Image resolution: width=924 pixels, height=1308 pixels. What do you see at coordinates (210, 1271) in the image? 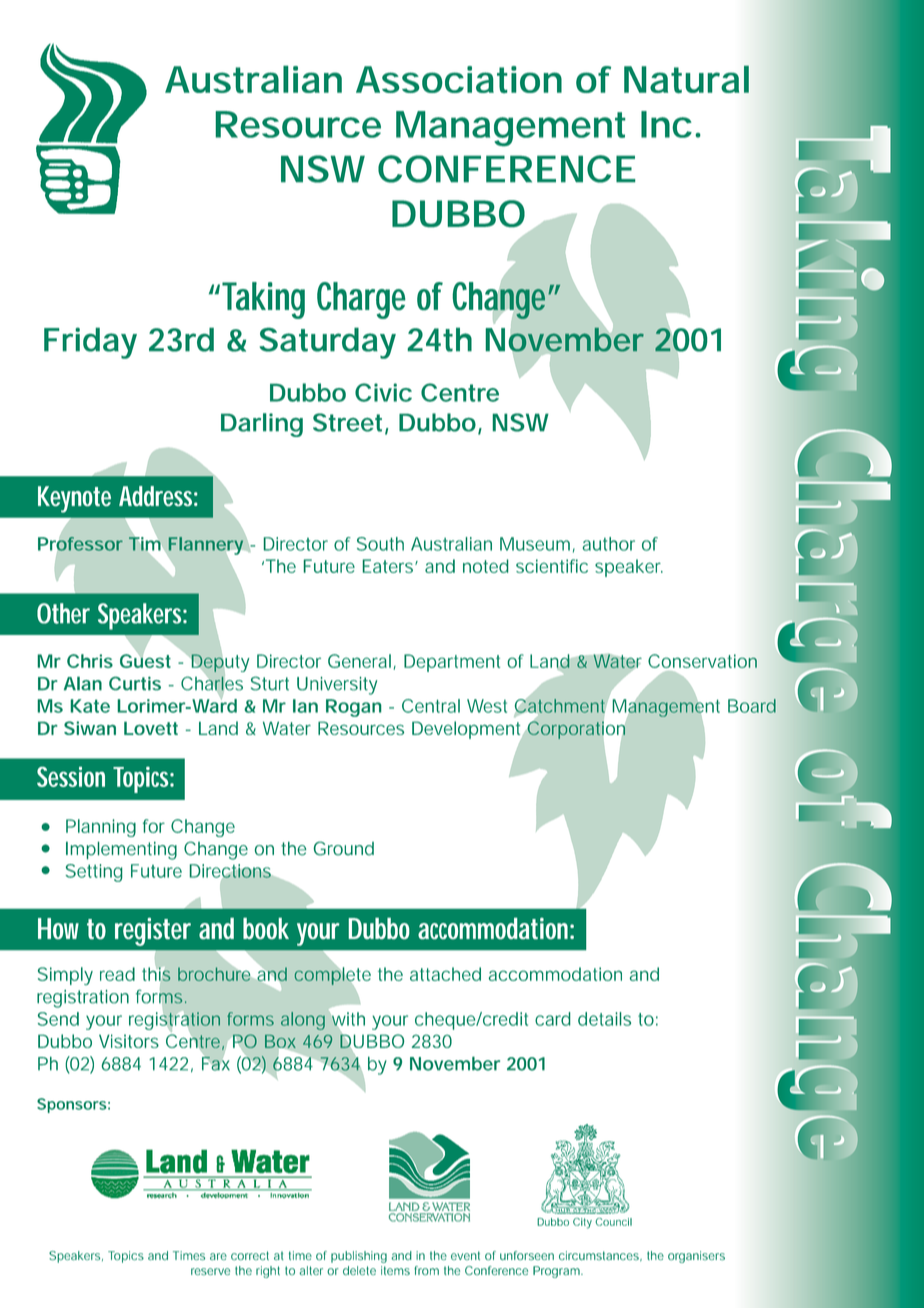
I see `reserve` at bounding box center [210, 1271].
